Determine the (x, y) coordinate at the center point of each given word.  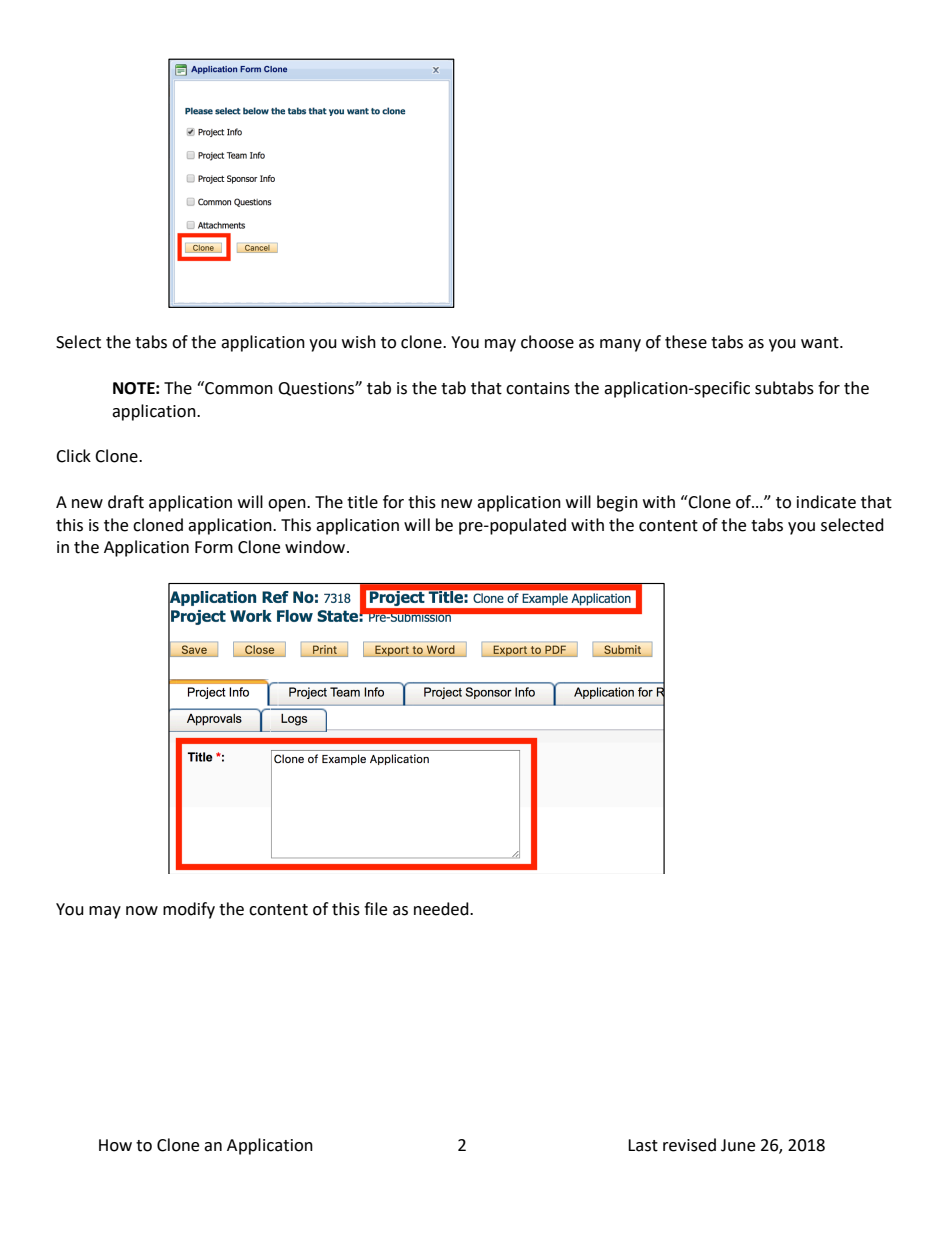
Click (73, 456)
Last (643, 1145)
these (686, 342)
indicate (826, 502)
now (142, 911)
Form (214, 547)
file (375, 909)
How (115, 1145)
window (316, 547)
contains (538, 388)
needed (442, 909)
